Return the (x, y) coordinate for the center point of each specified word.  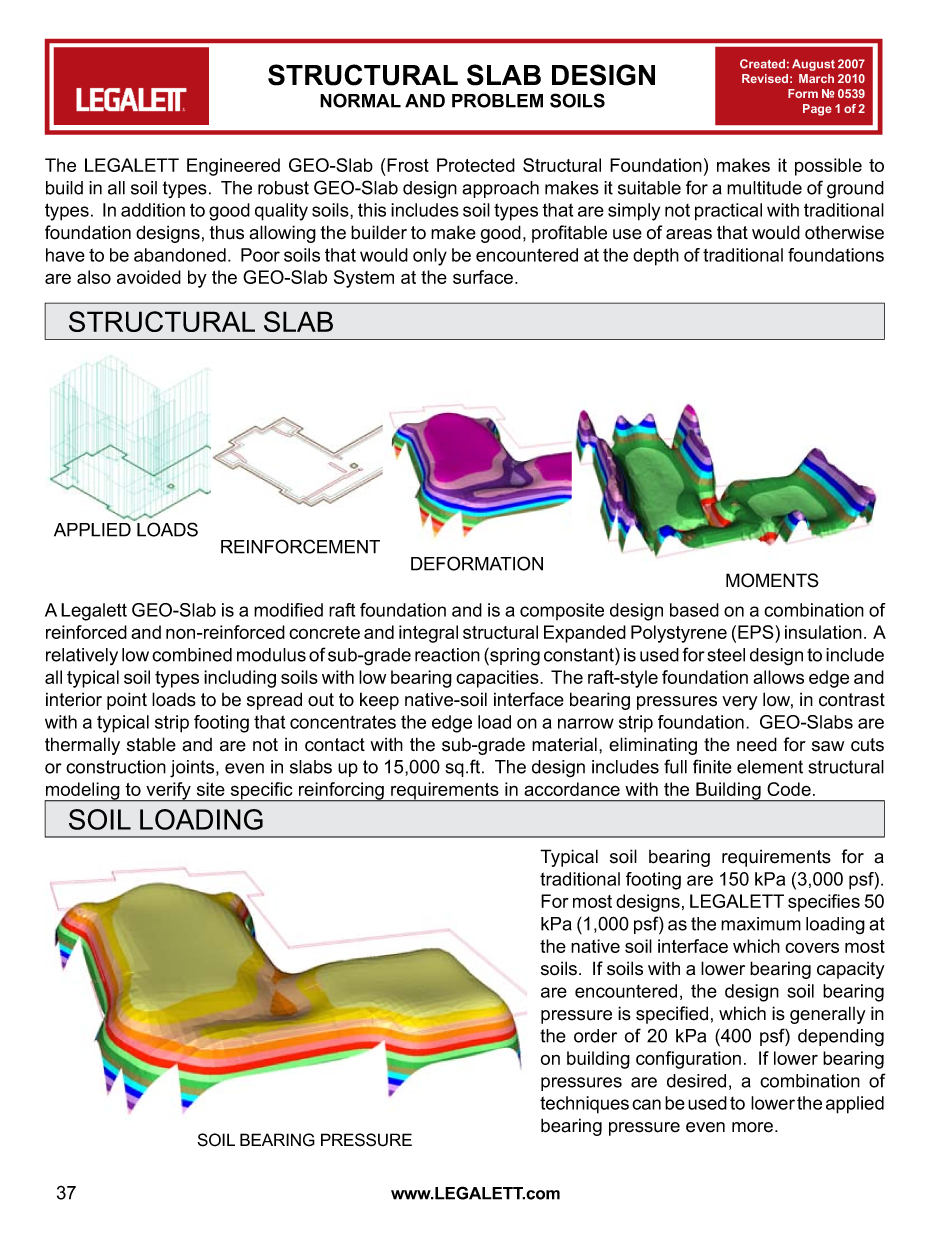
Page (817, 110)
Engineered (233, 167)
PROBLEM (497, 100)
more (754, 1127)
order (595, 1036)
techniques (584, 1105)
